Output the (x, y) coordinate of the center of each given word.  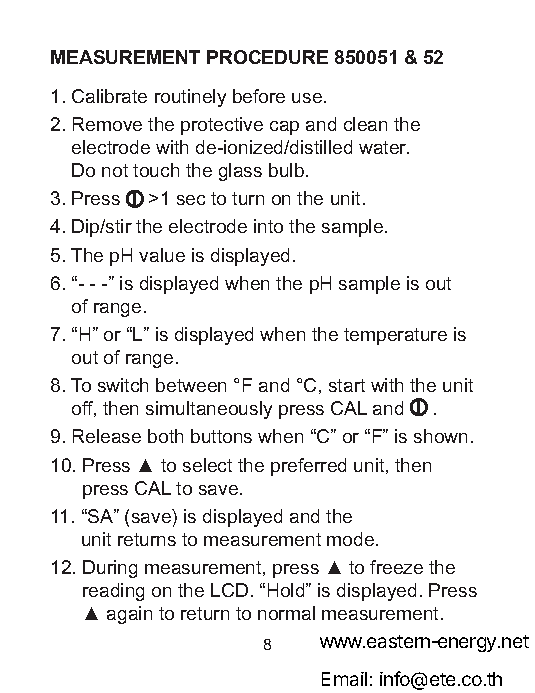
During (110, 569)
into (268, 226)
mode (352, 539)
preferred (308, 467)
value (162, 255)
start (347, 385)
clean (365, 124)
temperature (395, 336)
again (129, 615)
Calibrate (109, 96)
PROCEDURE (267, 57)
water (384, 147)
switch (123, 385)
